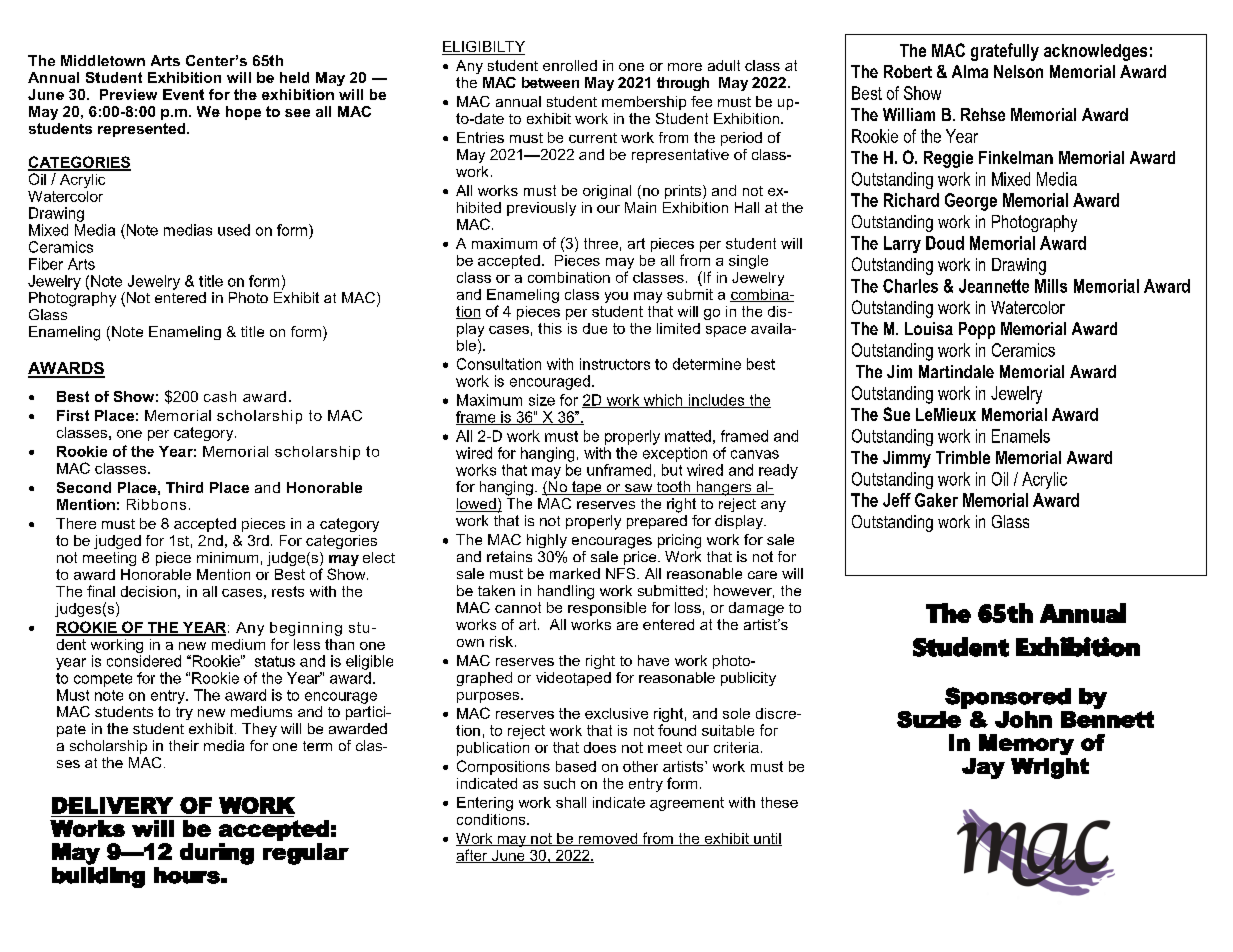  What do you see at coordinates (220, 396) in the image?
I see `cash` at bounding box center [220, 396].
